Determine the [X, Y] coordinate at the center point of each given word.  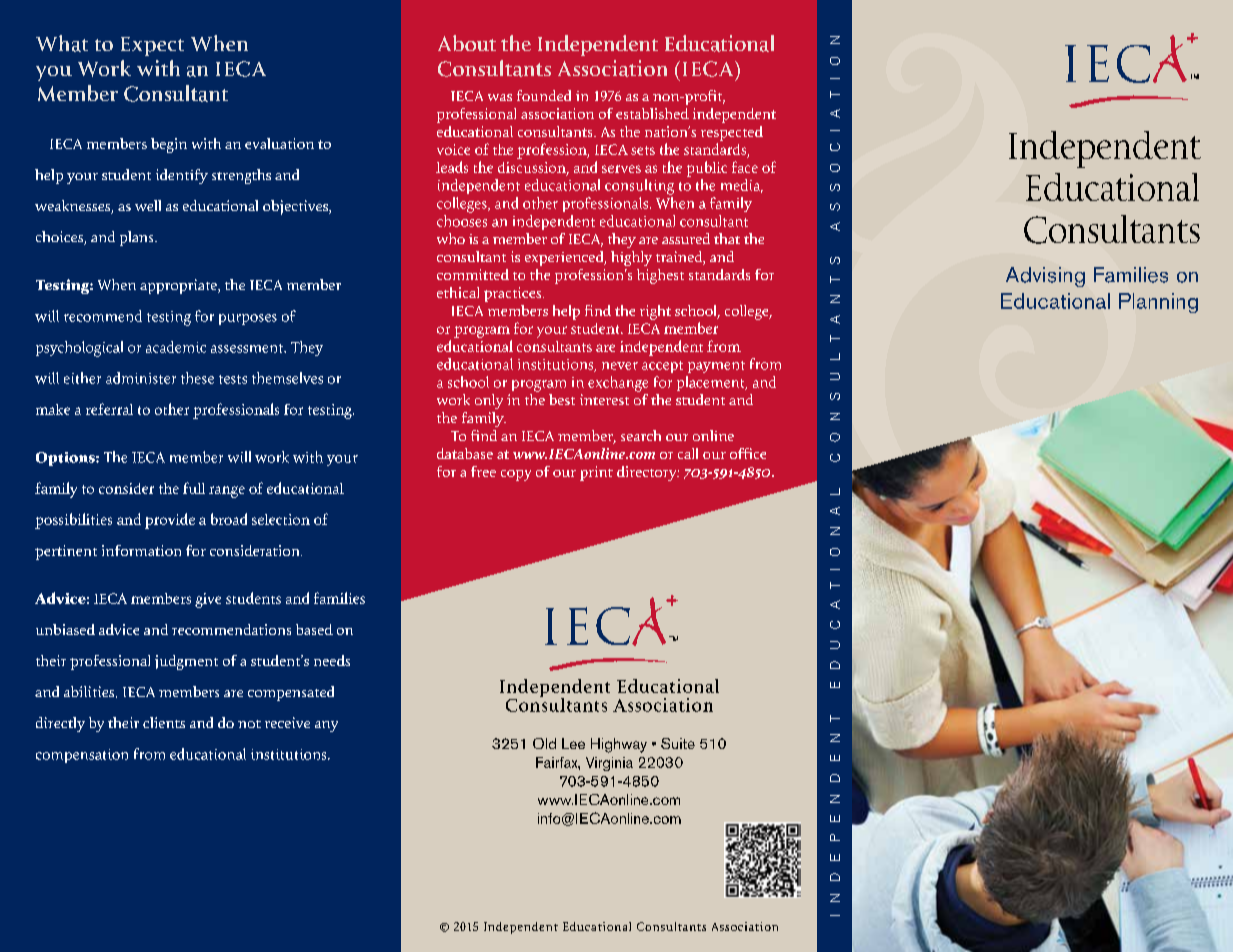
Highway [619, 745]
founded [544, 95]
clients [164, 722]
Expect [152, 46]
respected [732, 133]
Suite [678, 743]
